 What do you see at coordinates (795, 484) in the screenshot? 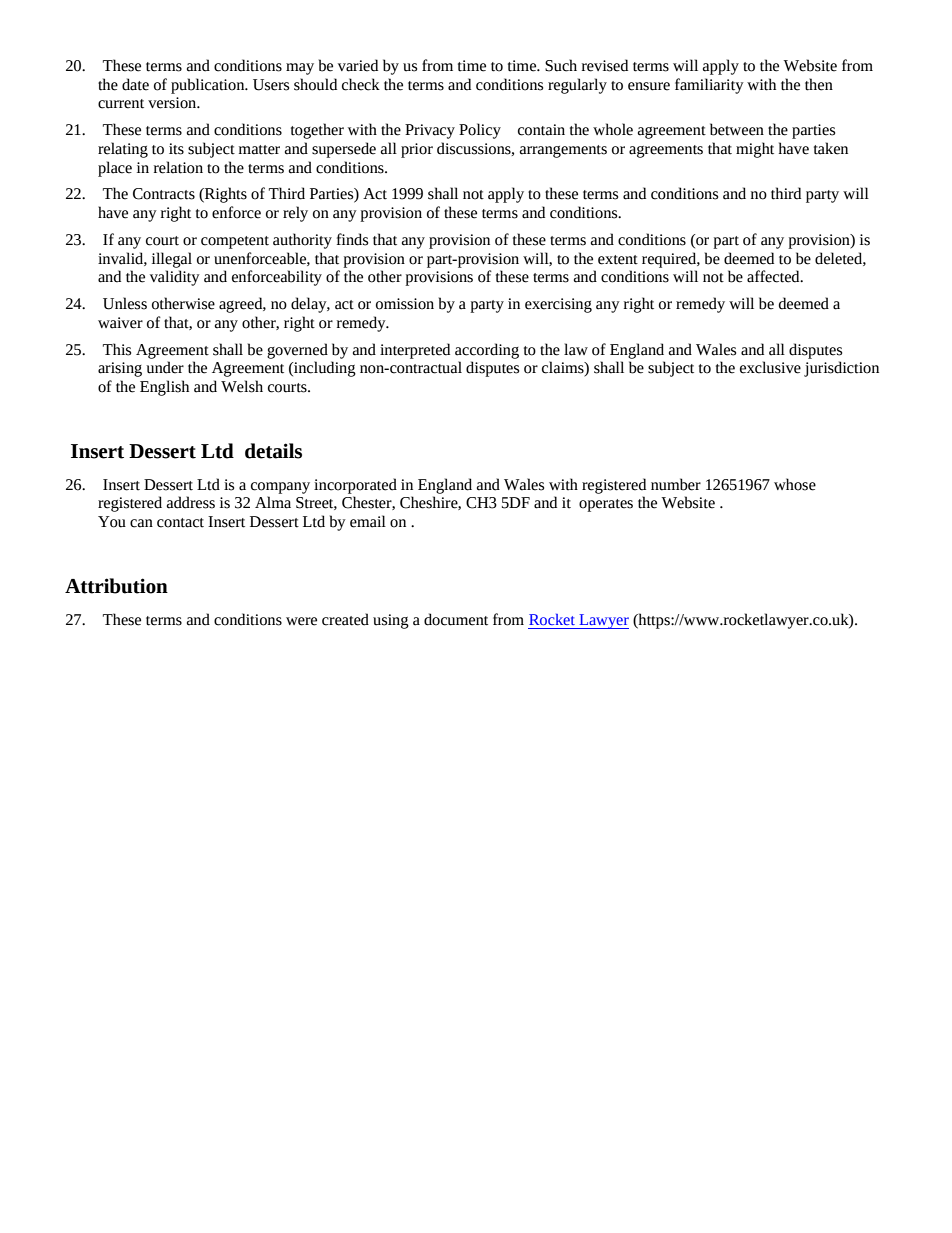
I see `whose` at bounding box center [795, 484].
